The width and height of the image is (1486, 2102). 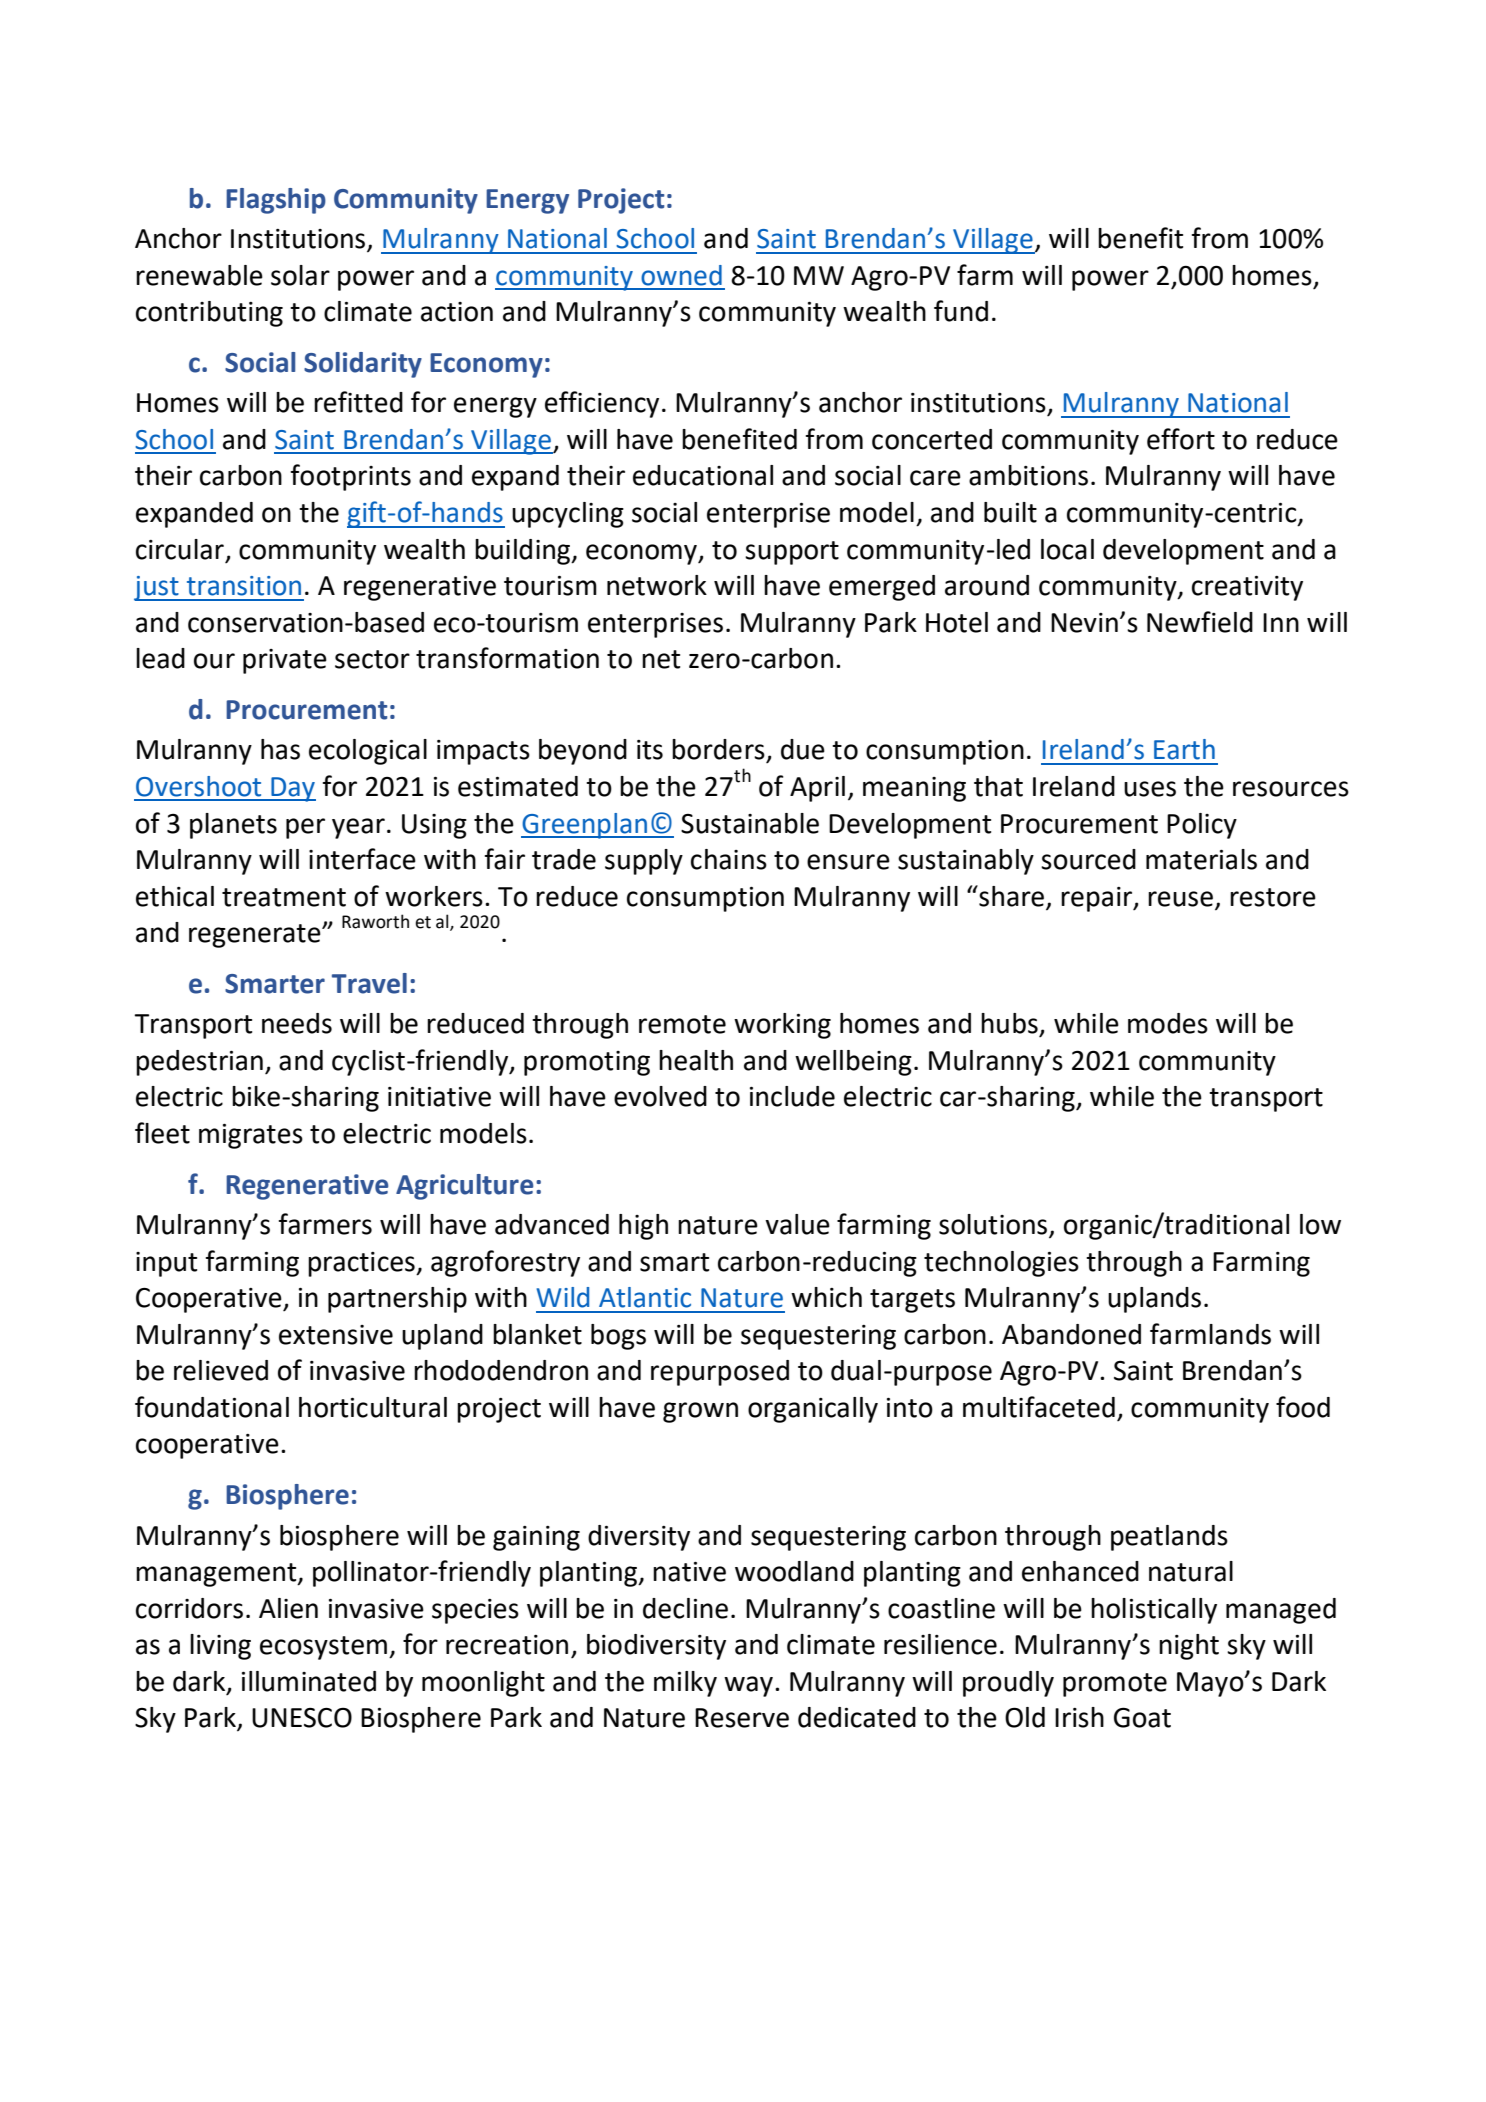 What do you see at coordinates (681, 275) in the image?
I see `owned` at bounding box center [681, 275].
